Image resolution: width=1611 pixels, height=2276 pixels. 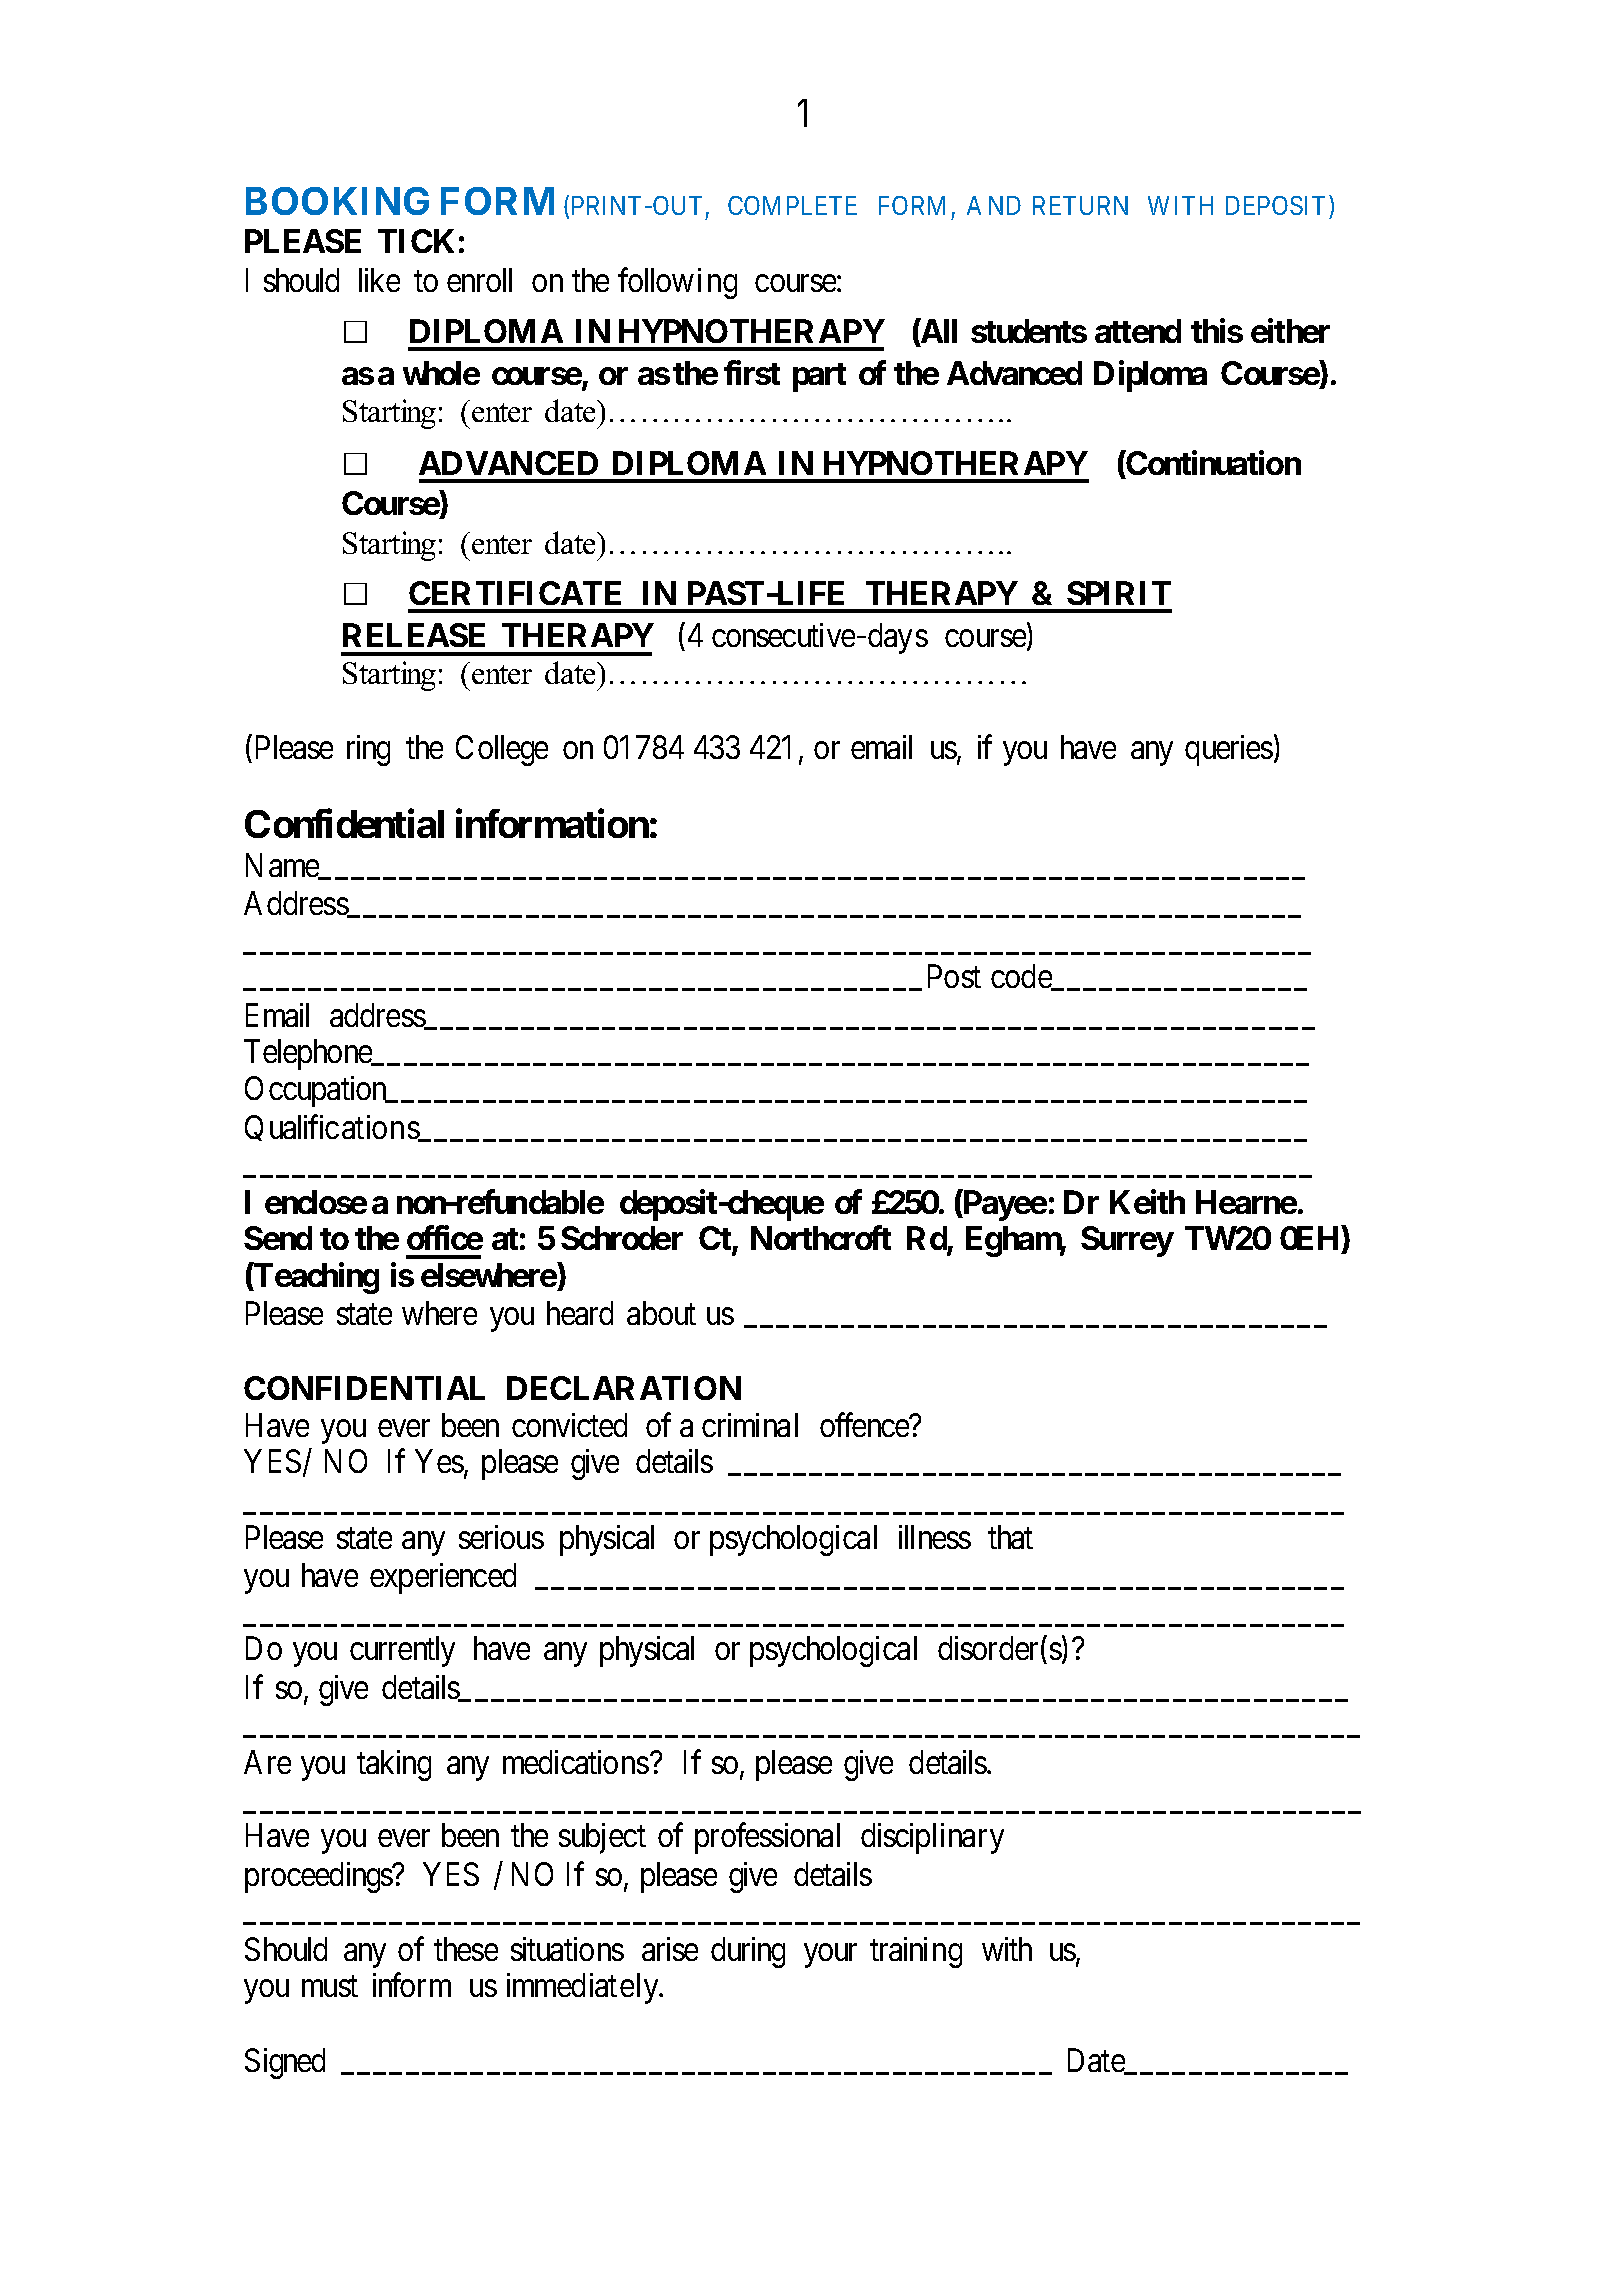 I want to click on must, so click(x=330, y=1987).
